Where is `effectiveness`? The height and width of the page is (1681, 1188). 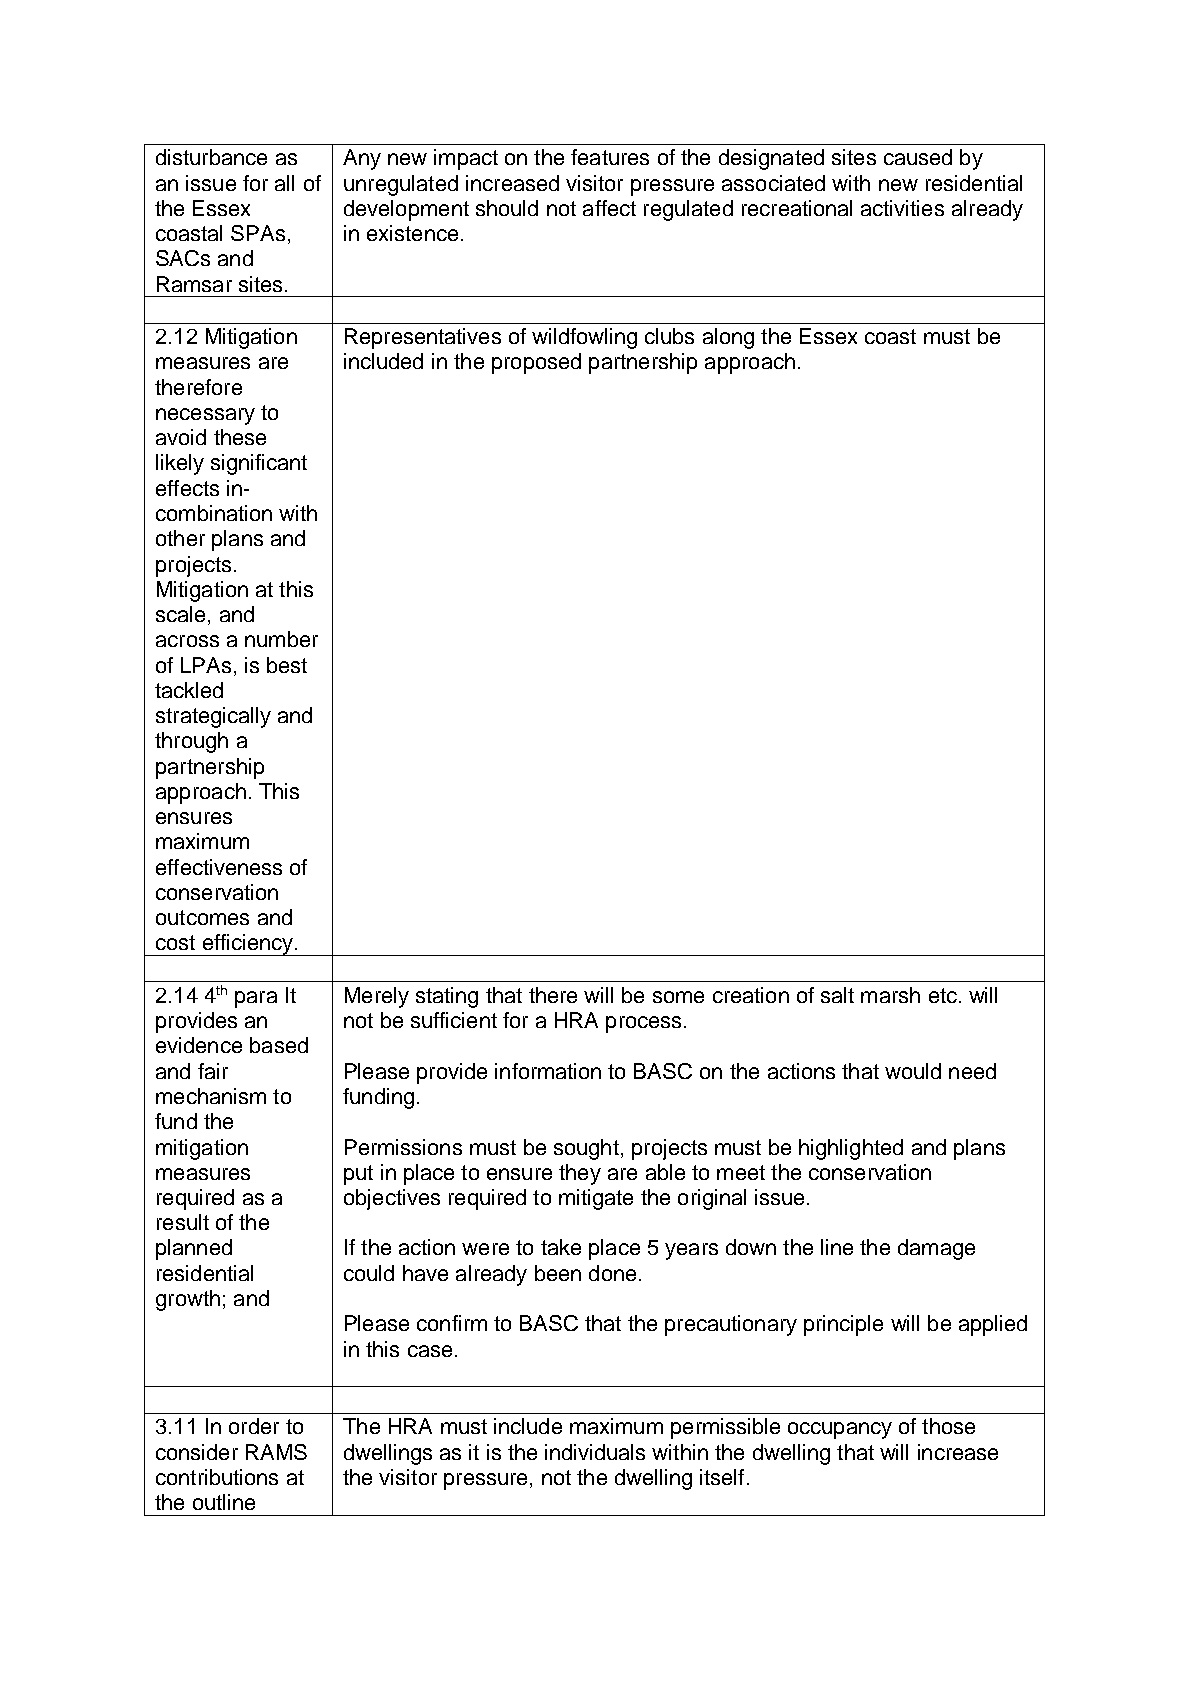
effectiveness is located at coordinates (219, 867).
